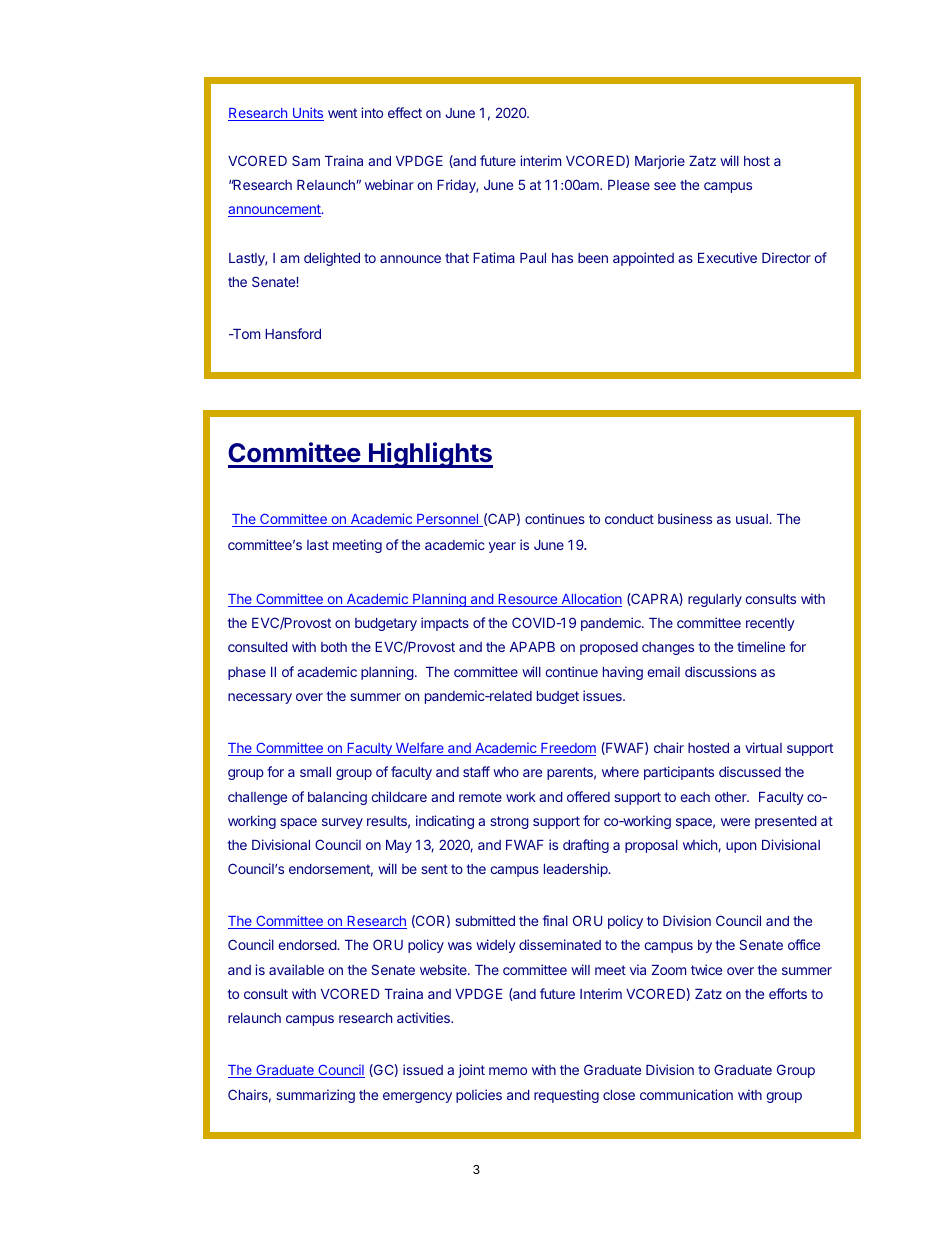  Describe the element at coordinates (660, 162) in the document. I see `Marjorie` at that location.
